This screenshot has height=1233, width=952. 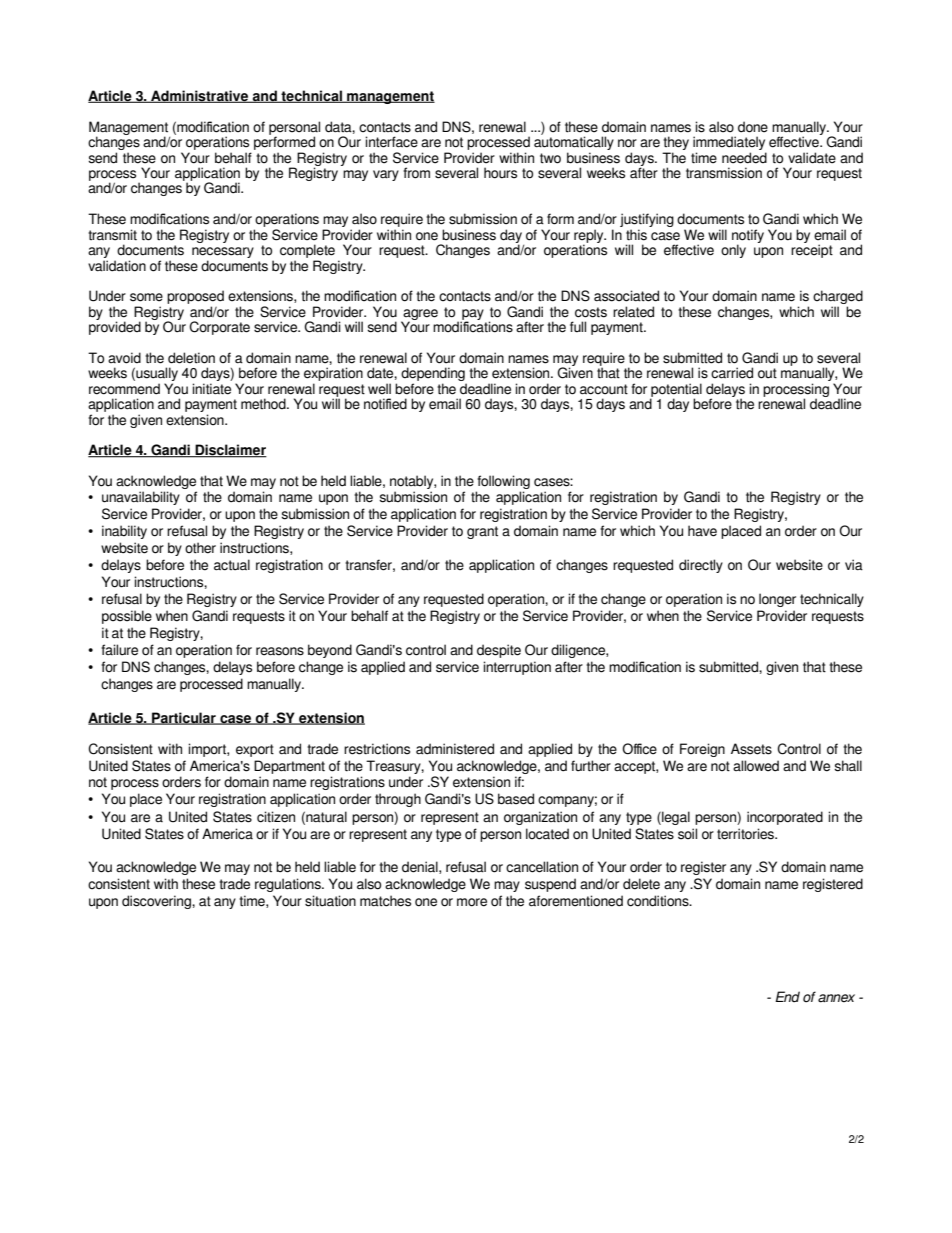 I want to click on export, so click(x=255, y=750).
